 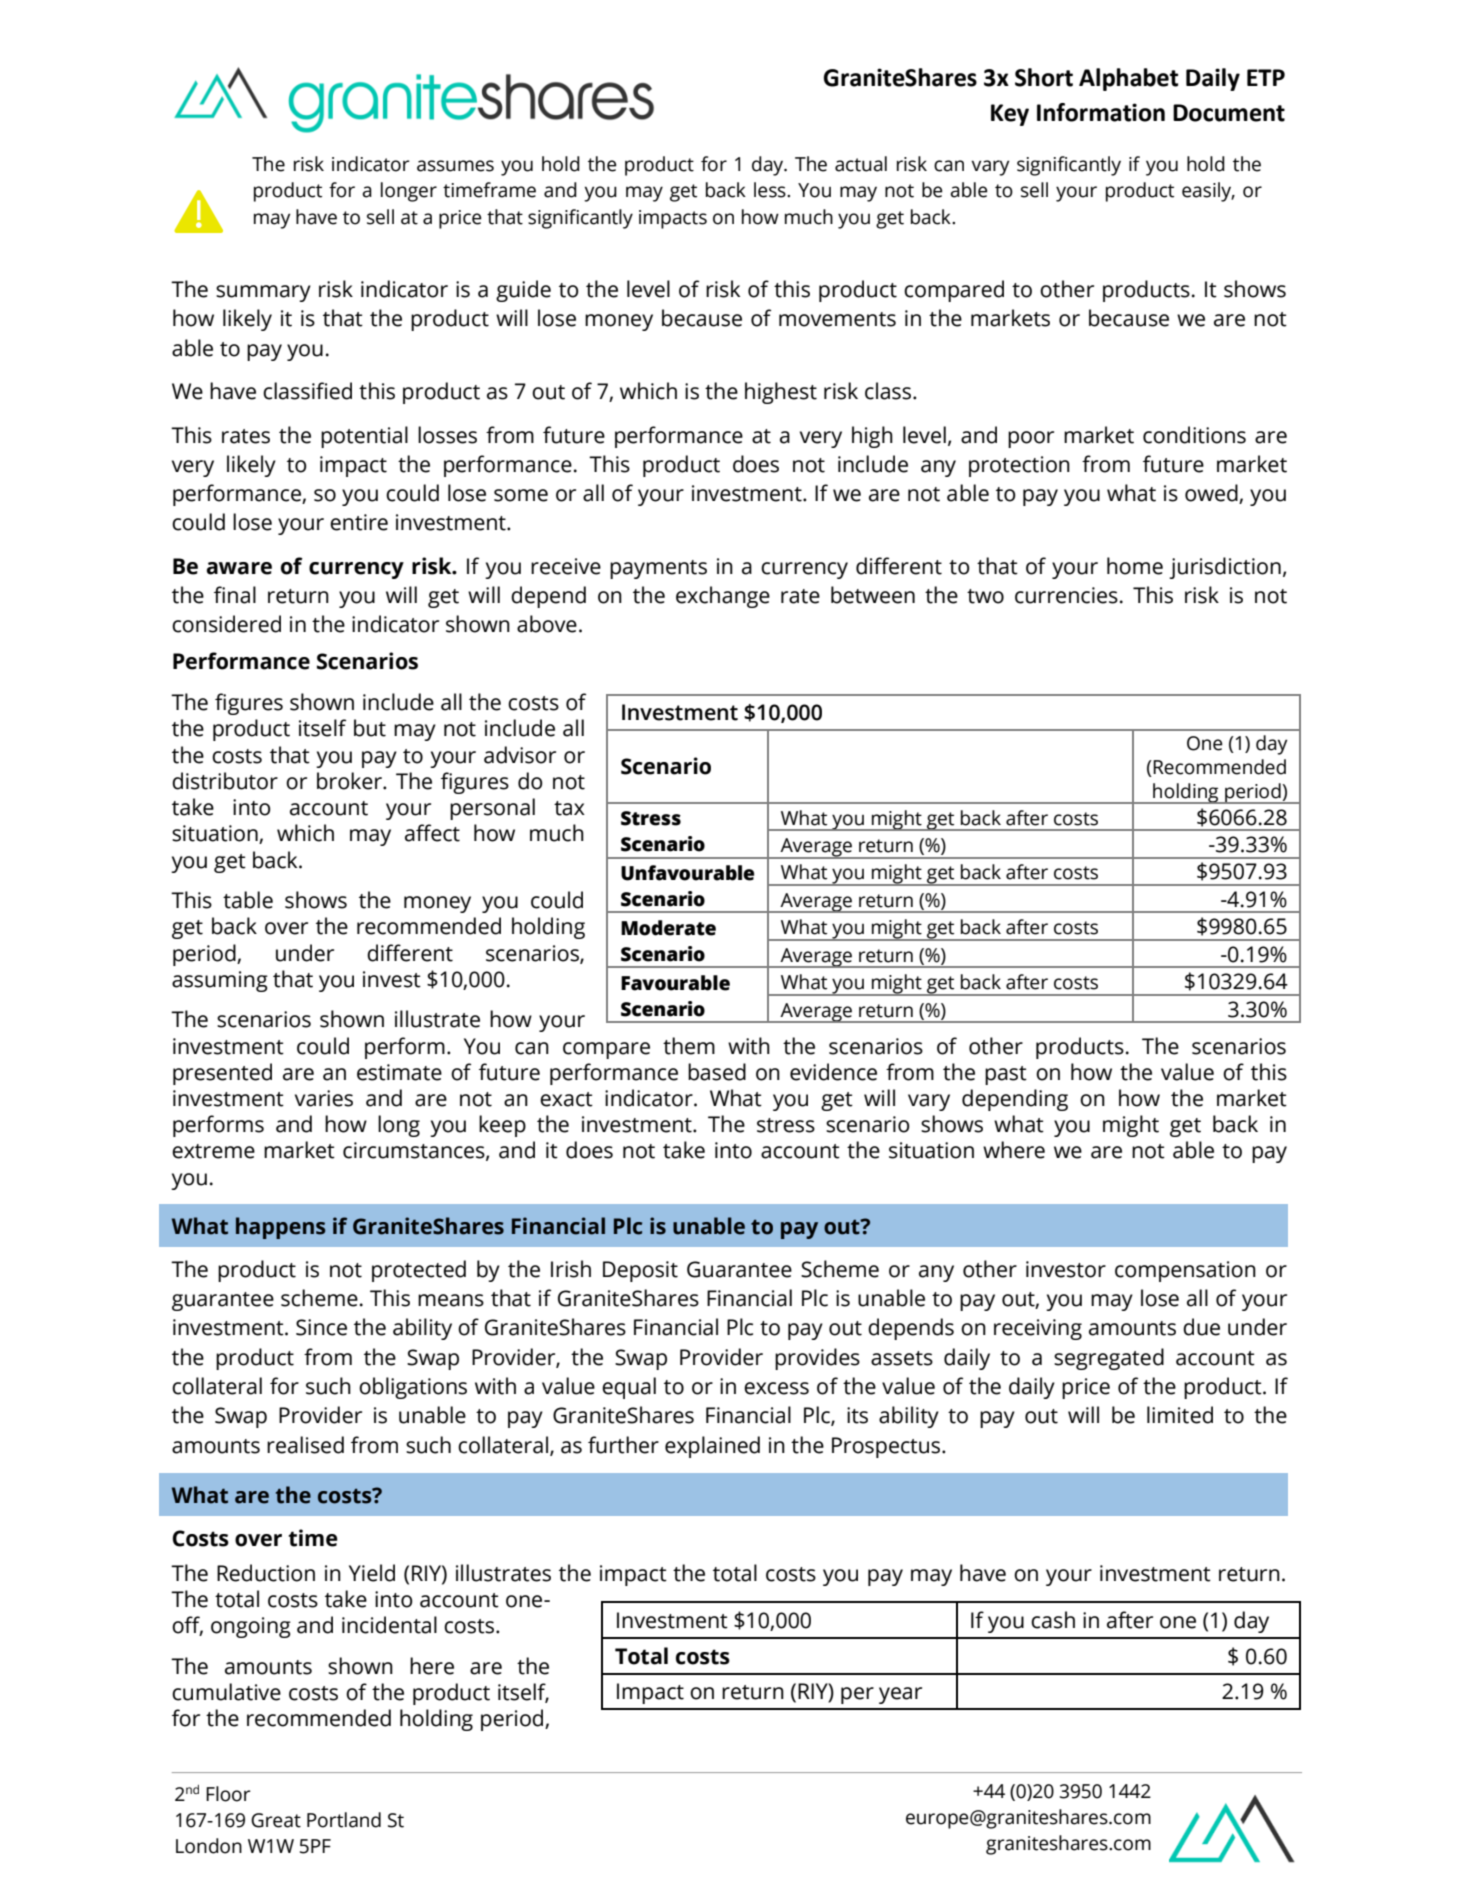 I want to click on assumes, so click(x=455, y=166).
